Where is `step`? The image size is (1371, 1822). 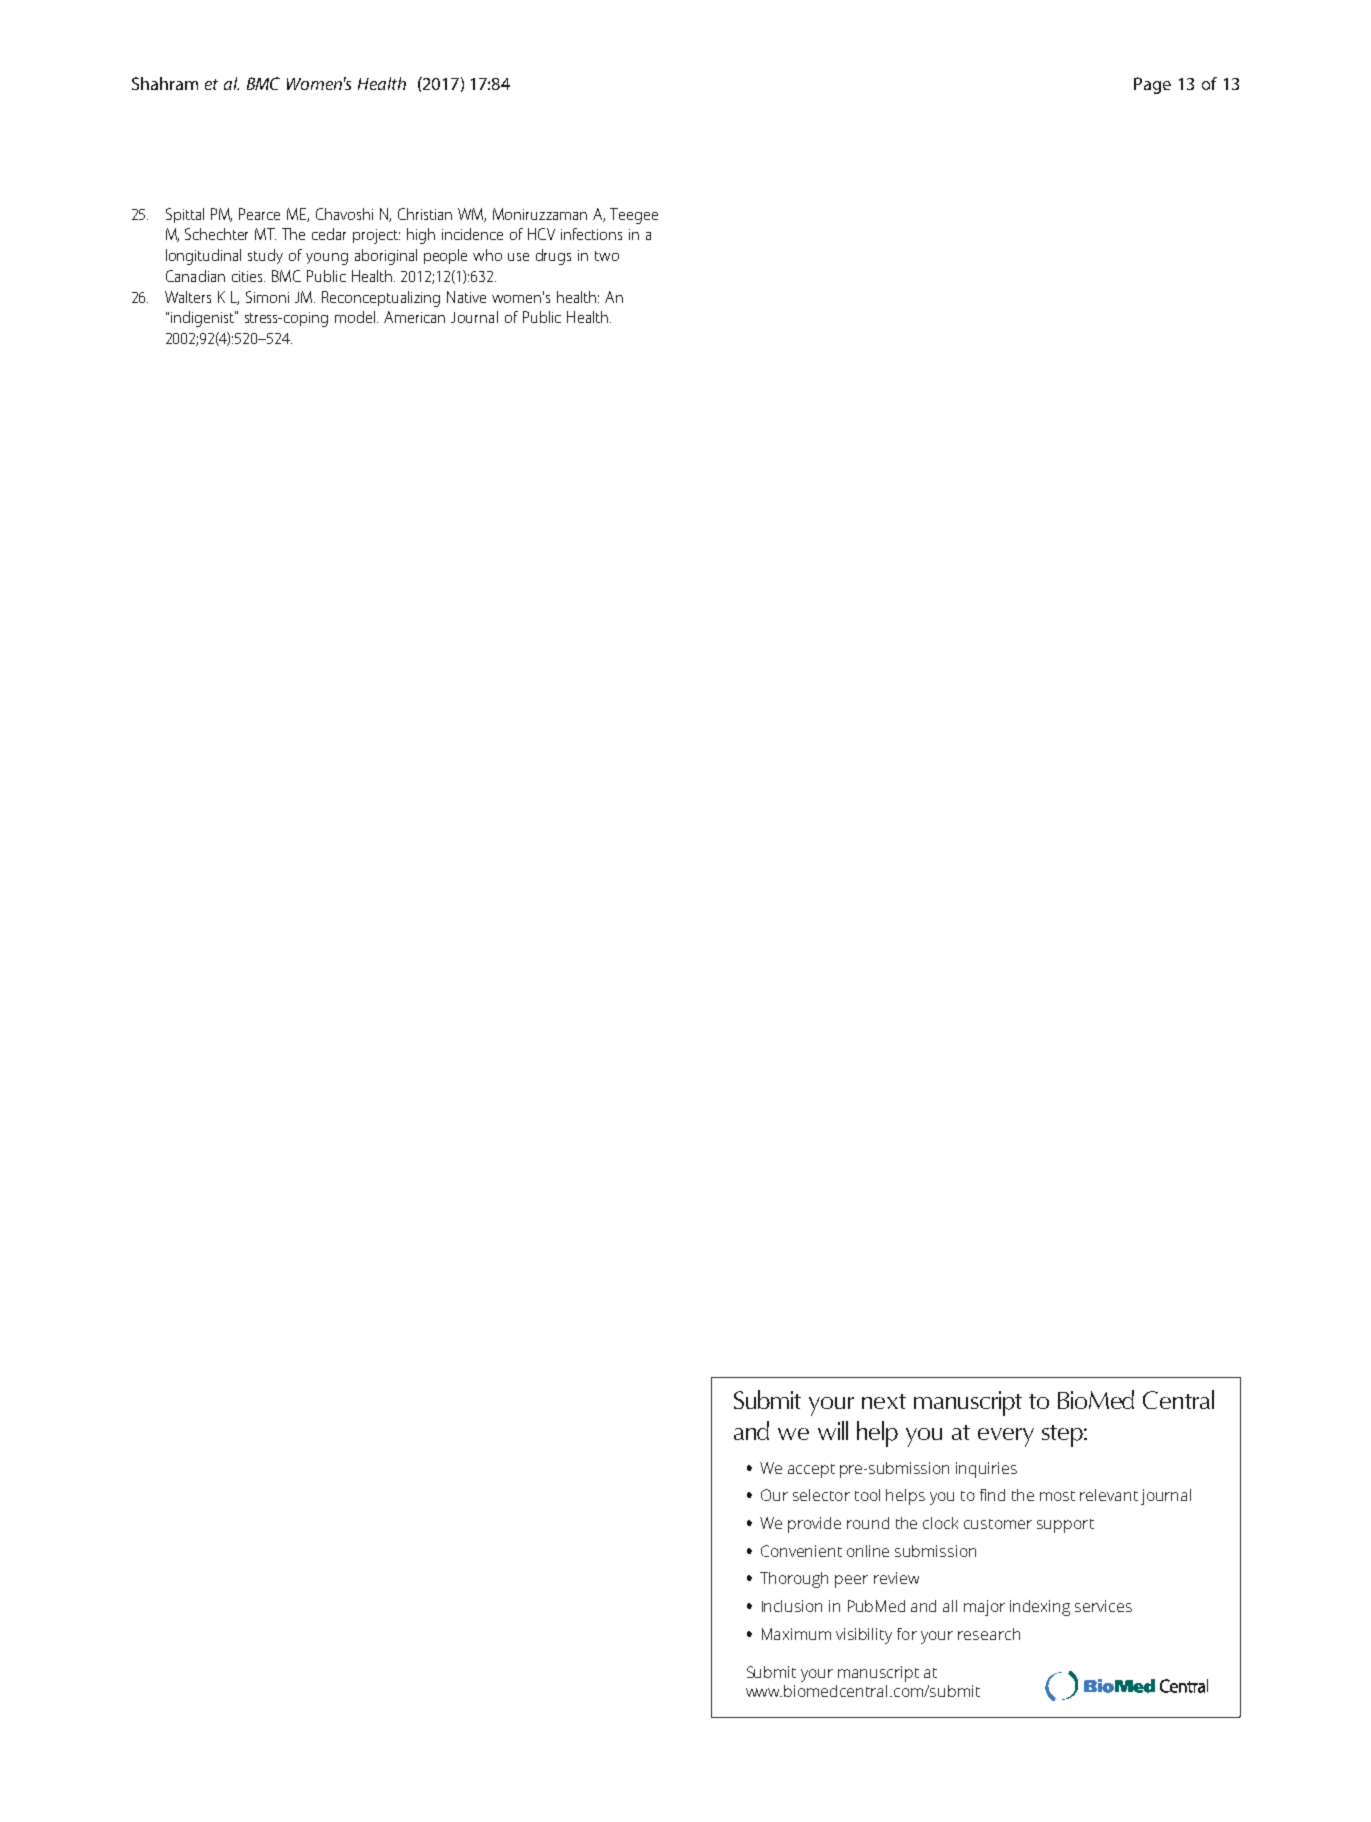
step is located at coordinates (1063, 1436).
